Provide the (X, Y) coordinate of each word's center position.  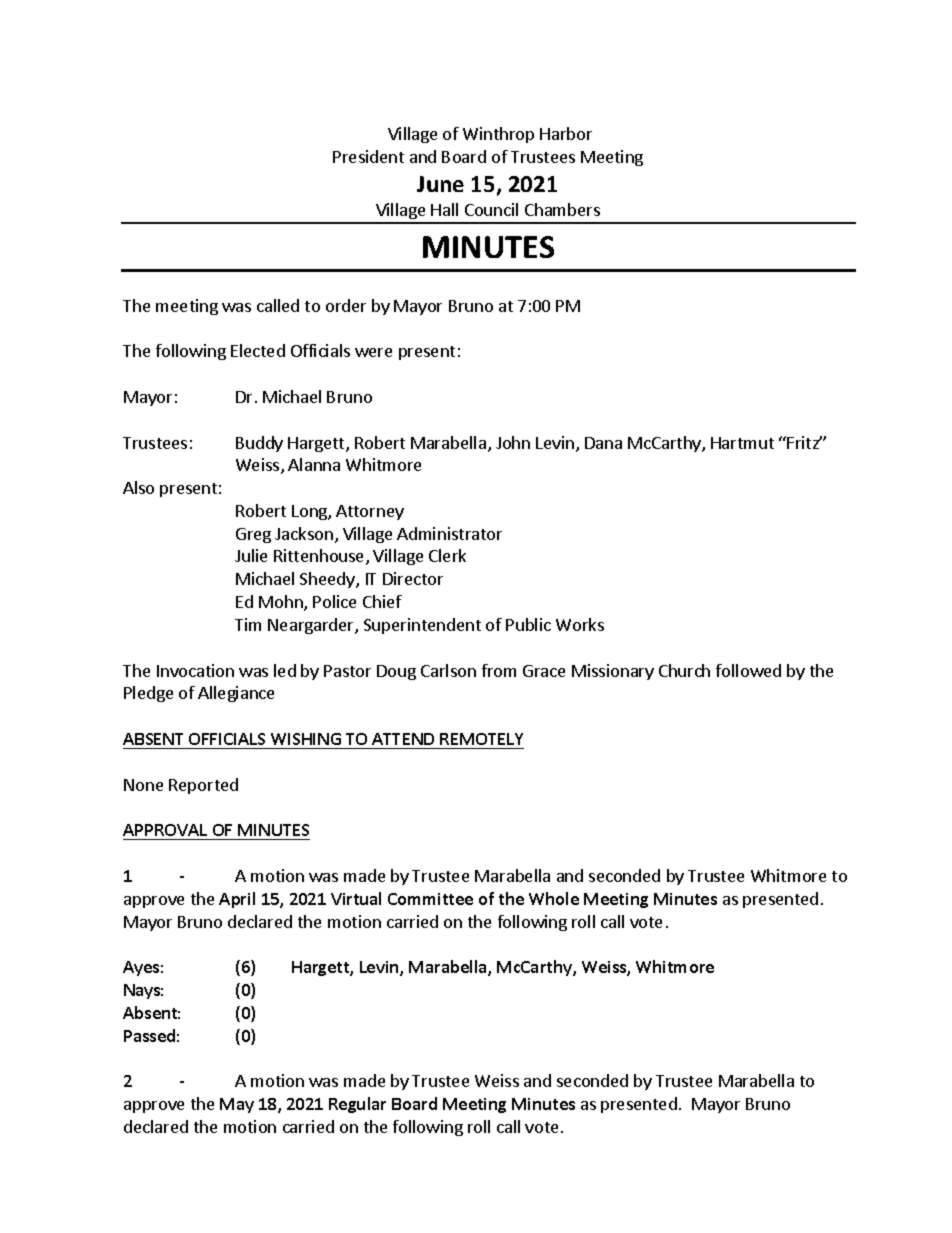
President (368, 156)
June (440, 184)
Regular (357, 1105)
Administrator (449, 533)
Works (580, 624)
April (237, 900)
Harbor (566, 133)
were (373, 352)
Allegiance (236, 694)
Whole (554, 898)
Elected (258, 350)
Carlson (448, 670)
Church (684, 670)
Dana (603, 443)
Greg (253, 535)
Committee (430, 899)
